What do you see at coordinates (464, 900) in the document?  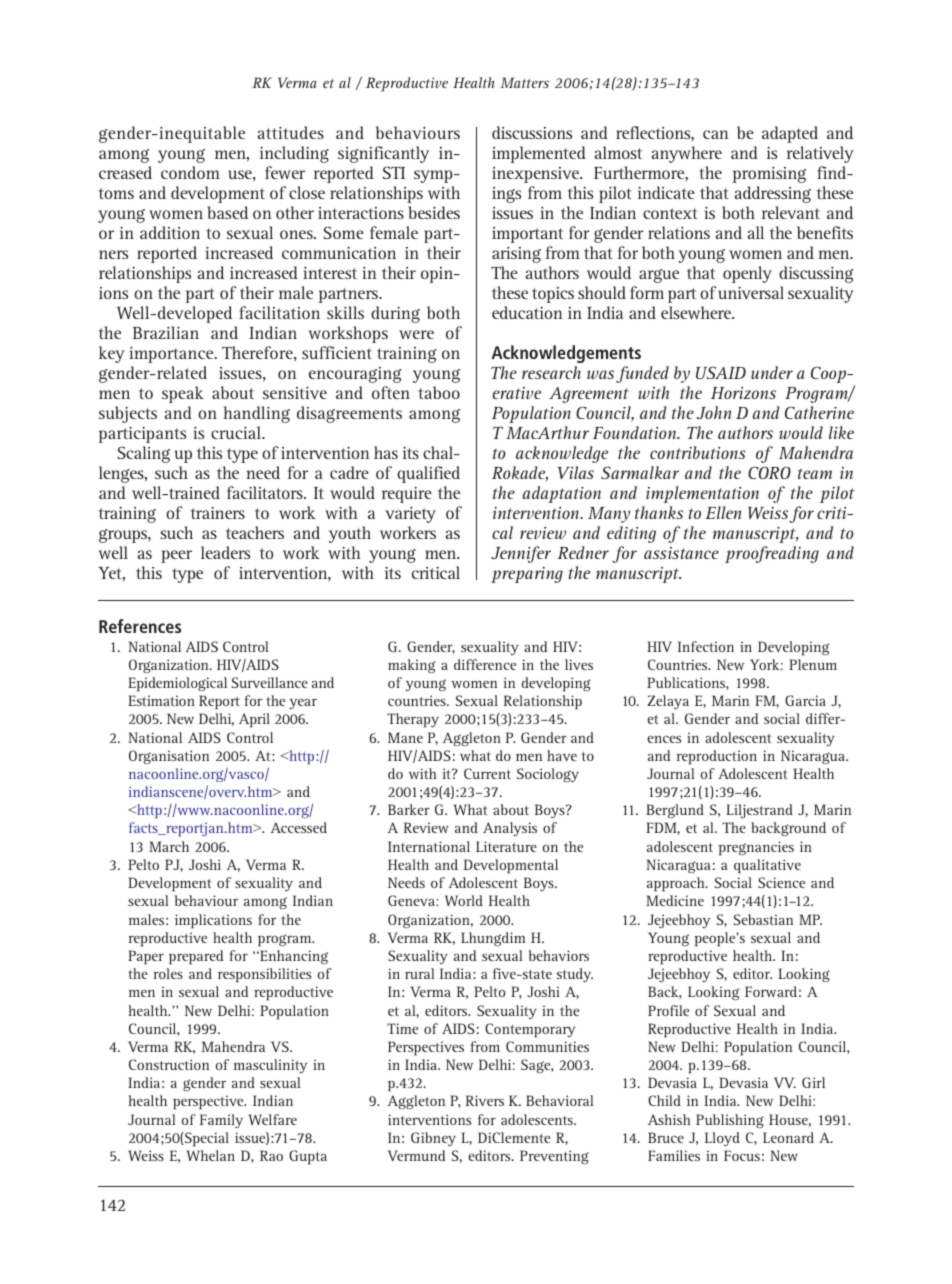 I see `World` at bounding box center [464, 900].
